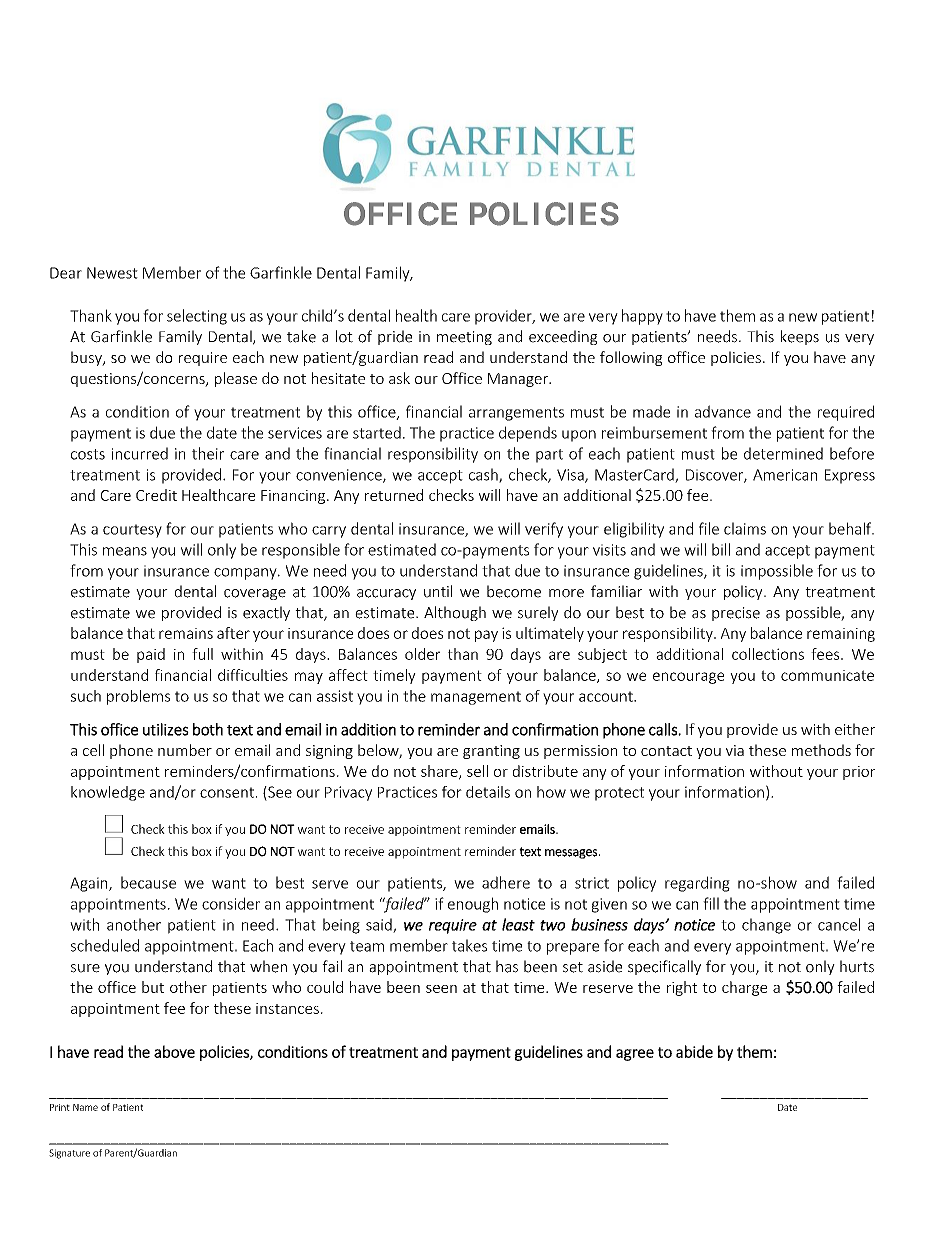 The width and height of the image is (952, 1233). I want to click on keeps, so click(800, 337).
